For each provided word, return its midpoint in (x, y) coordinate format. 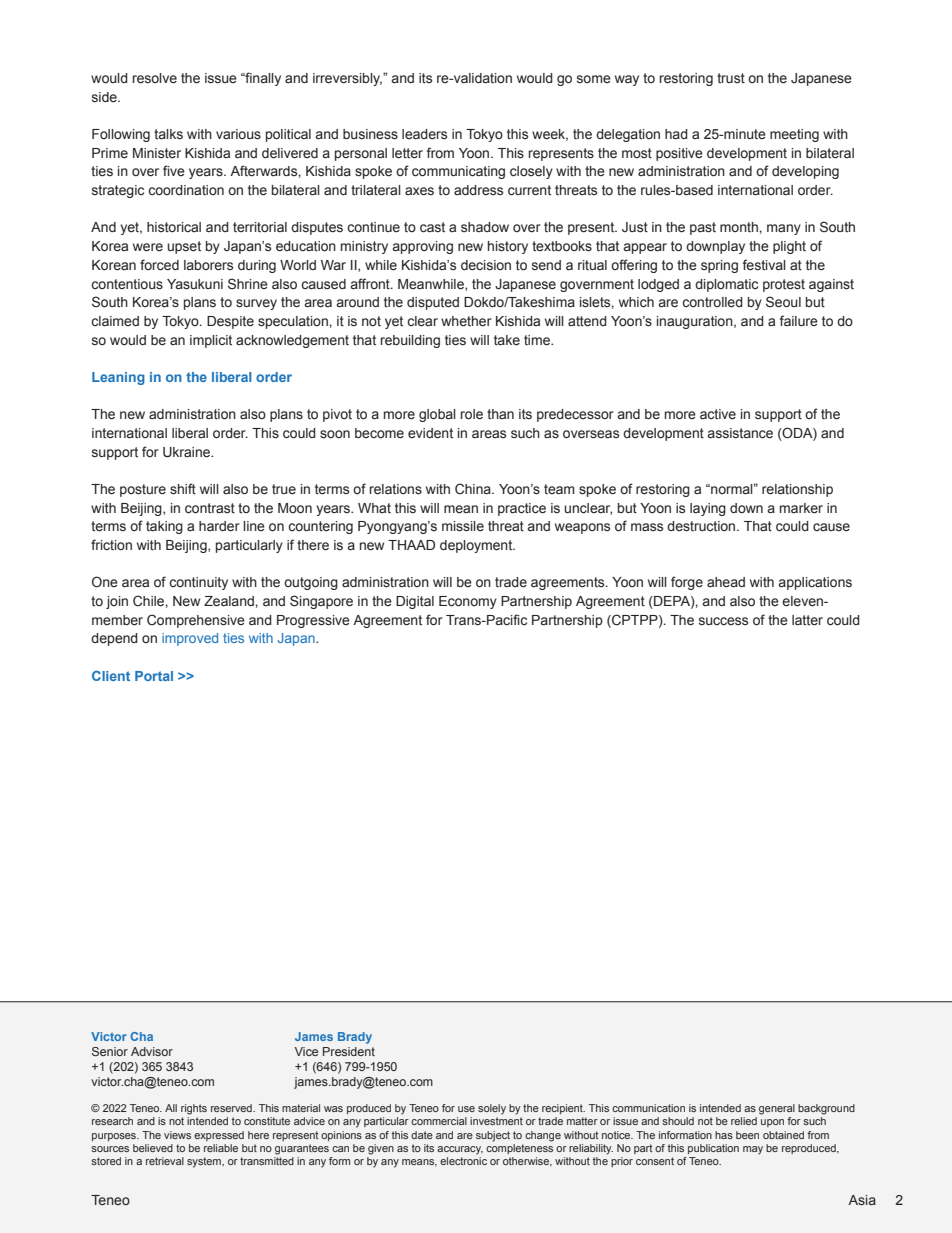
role (472, 414)
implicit (211, 341)
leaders (424, 134)
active (718, 414)
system (205, 1162)
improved (190, 639)
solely (492, 1109)
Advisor (152, 1051)
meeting (794, 135)
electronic (463, 1159)
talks (168, 134)
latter (807, 620)
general (777, 1109)
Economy (468, 602)
